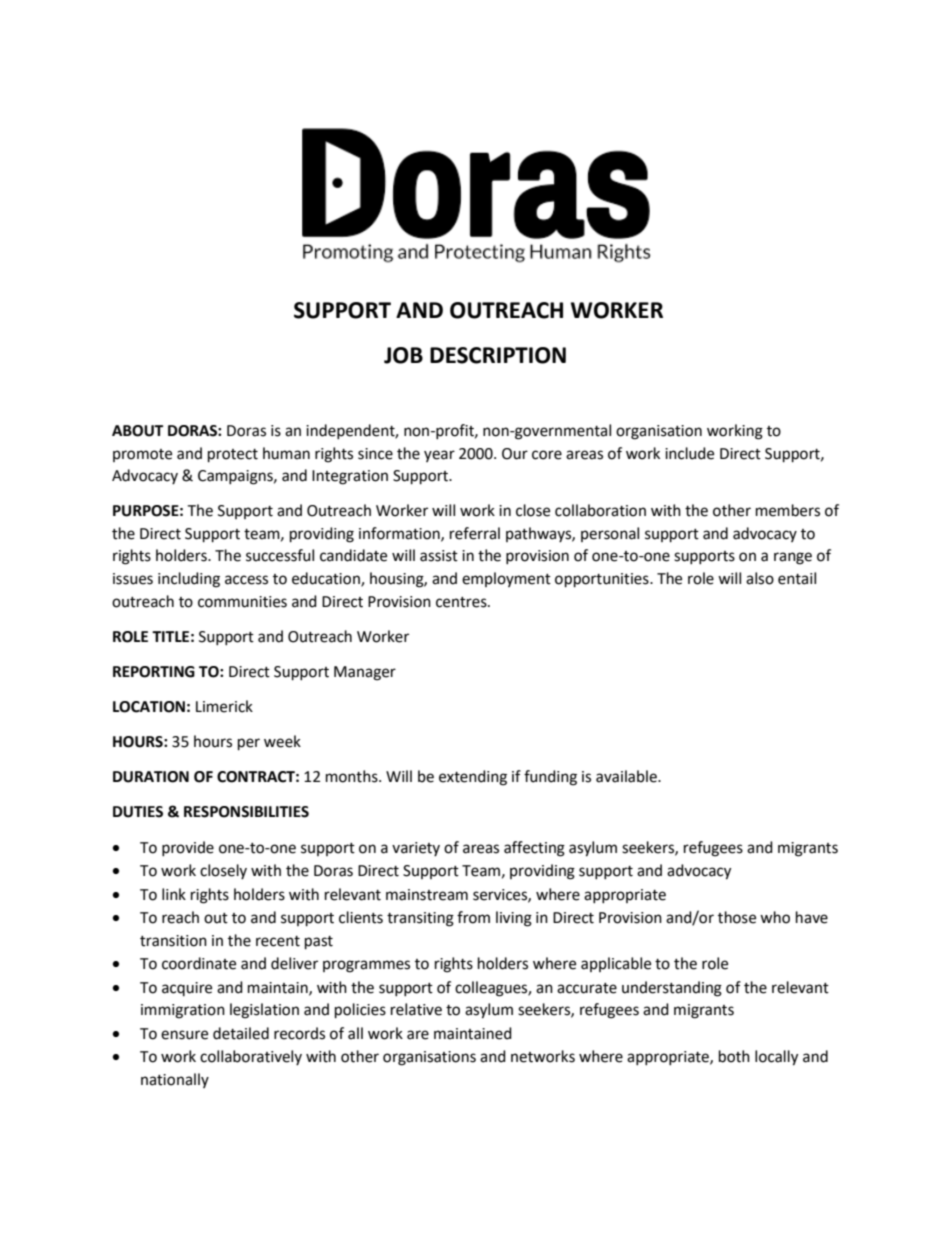 The height and width of the screenshot is (1233, 952). What do you see at coordinates (462, 602) in the screenshot?
I see `centres` at bounding box center [462, 602].
